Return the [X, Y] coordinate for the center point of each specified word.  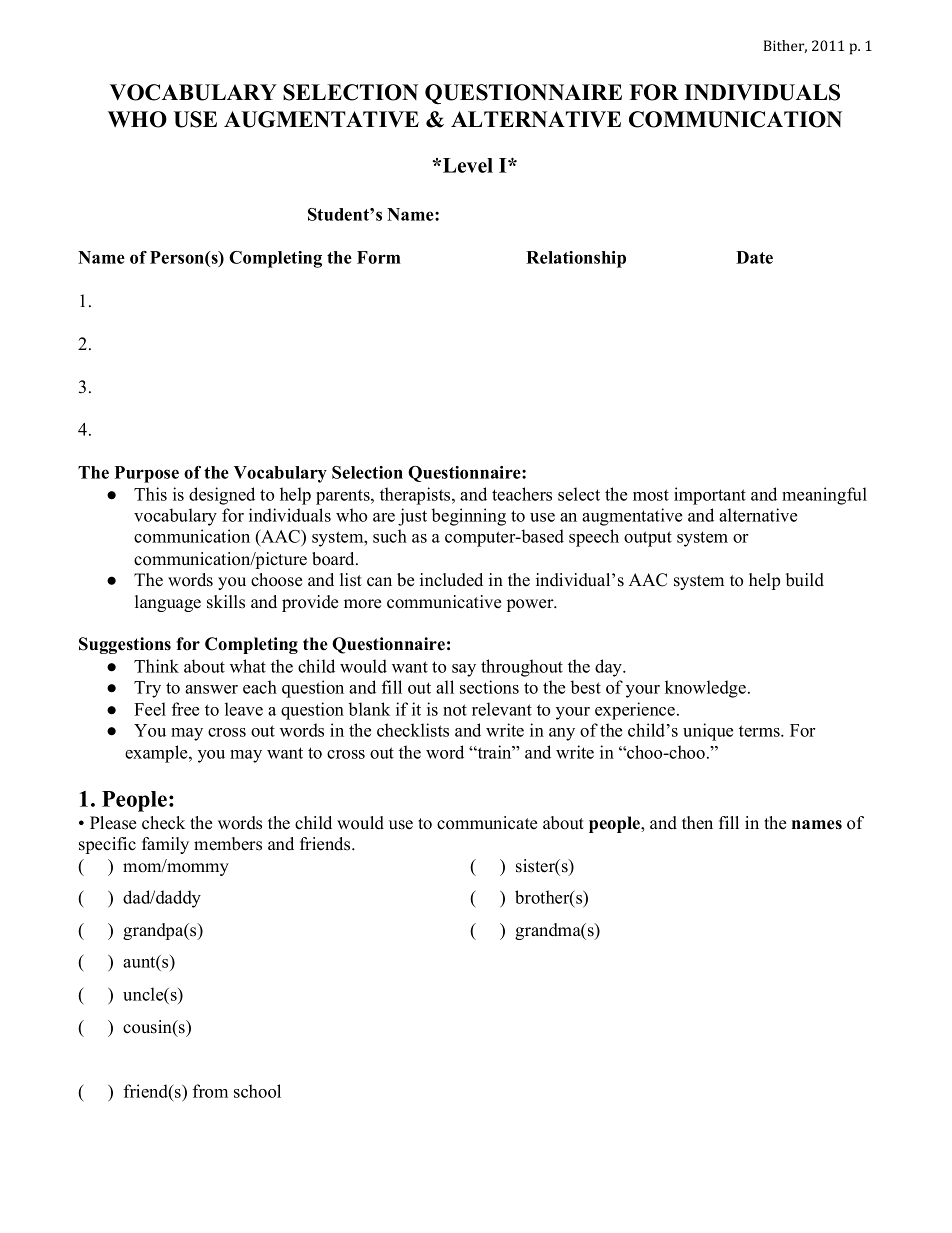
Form [379, 257]
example [157, 754]
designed [222, 496]
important [710, 496]
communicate [487, 823]
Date [754, 257]
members [228, 844]
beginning [469, 517]
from [210, 1091]
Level [468, 165]
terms [760, 731]
